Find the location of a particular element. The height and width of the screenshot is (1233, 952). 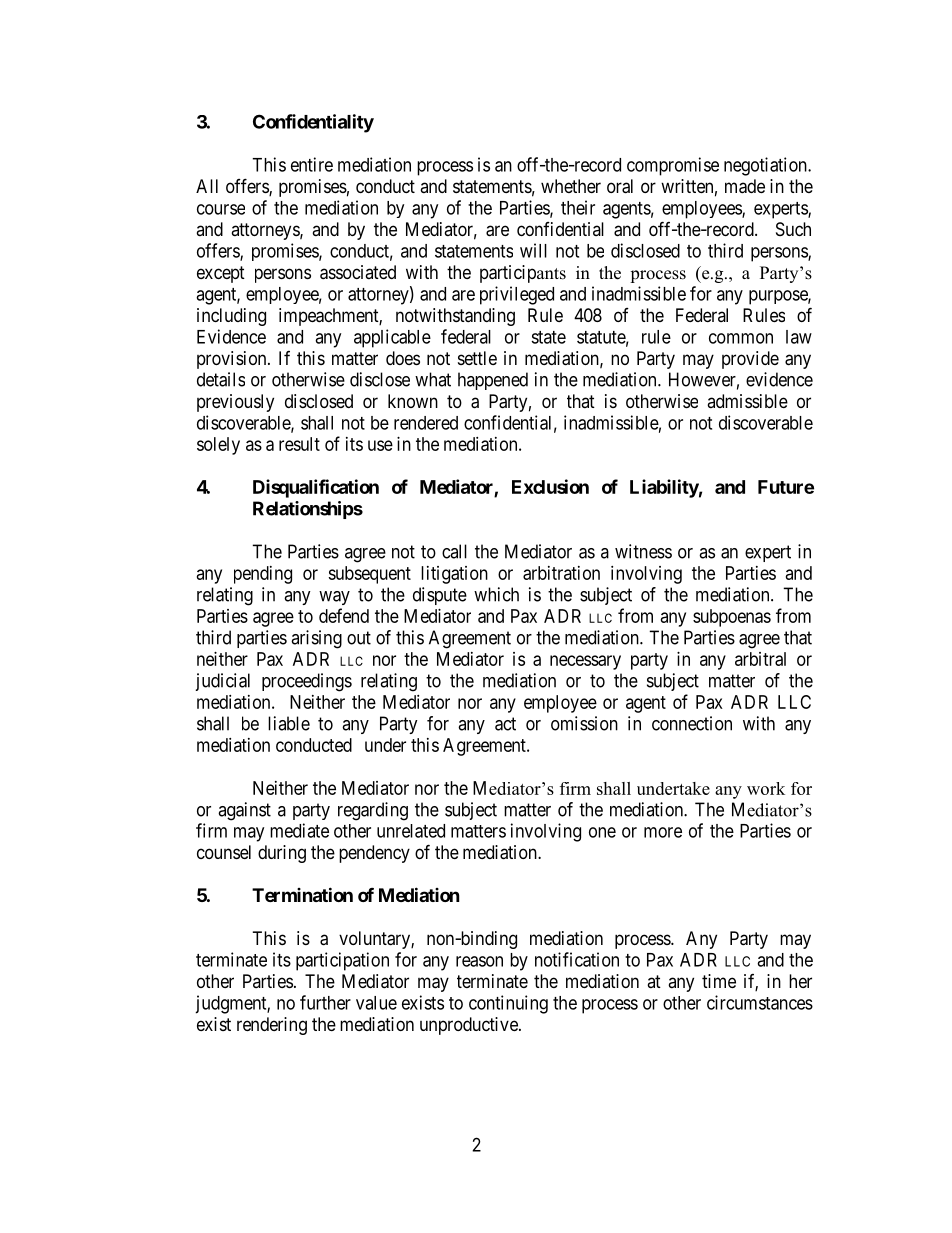

pending is located at coordinates (263, 575).
